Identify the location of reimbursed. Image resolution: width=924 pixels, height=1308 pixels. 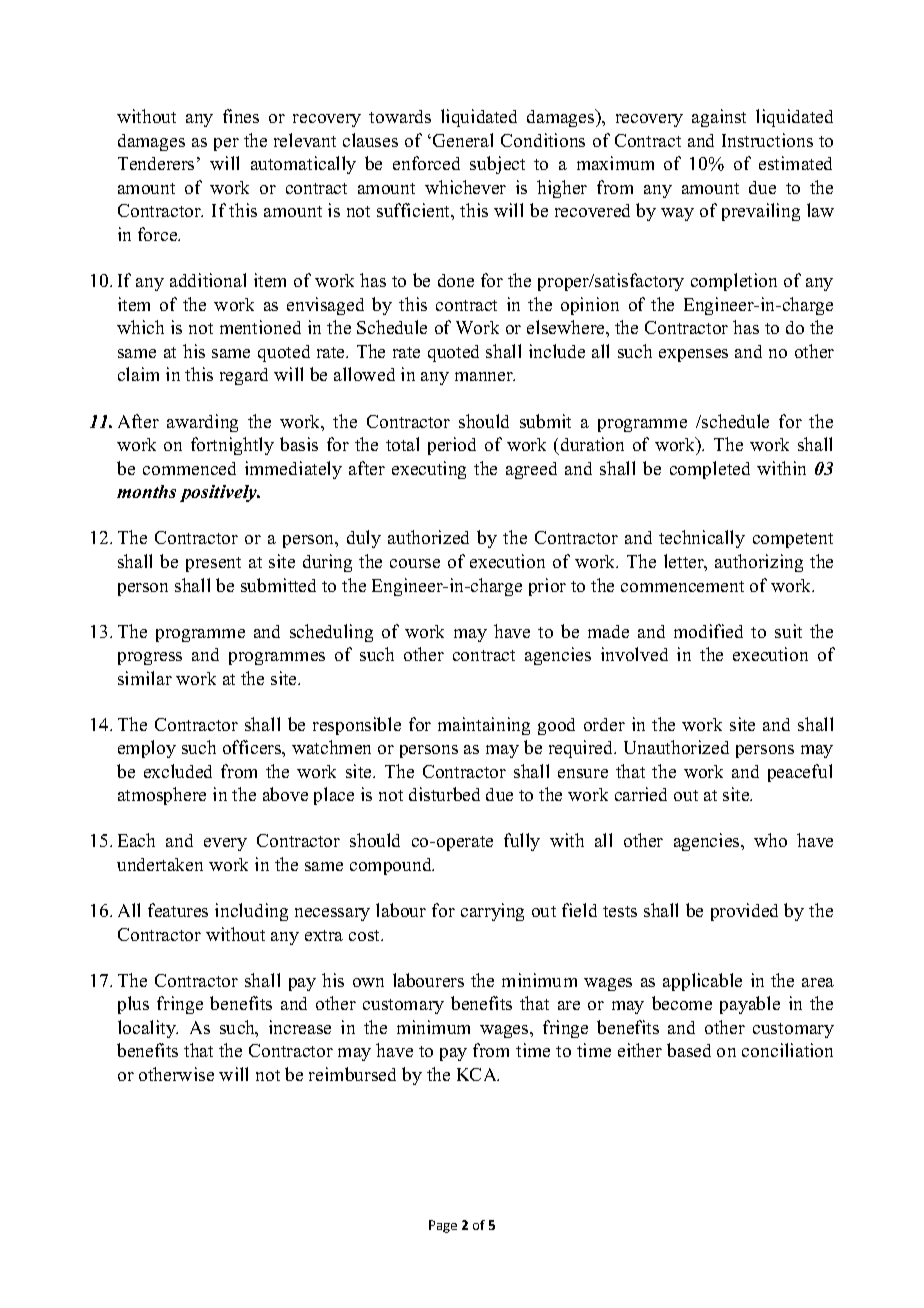
(352, 1074).
